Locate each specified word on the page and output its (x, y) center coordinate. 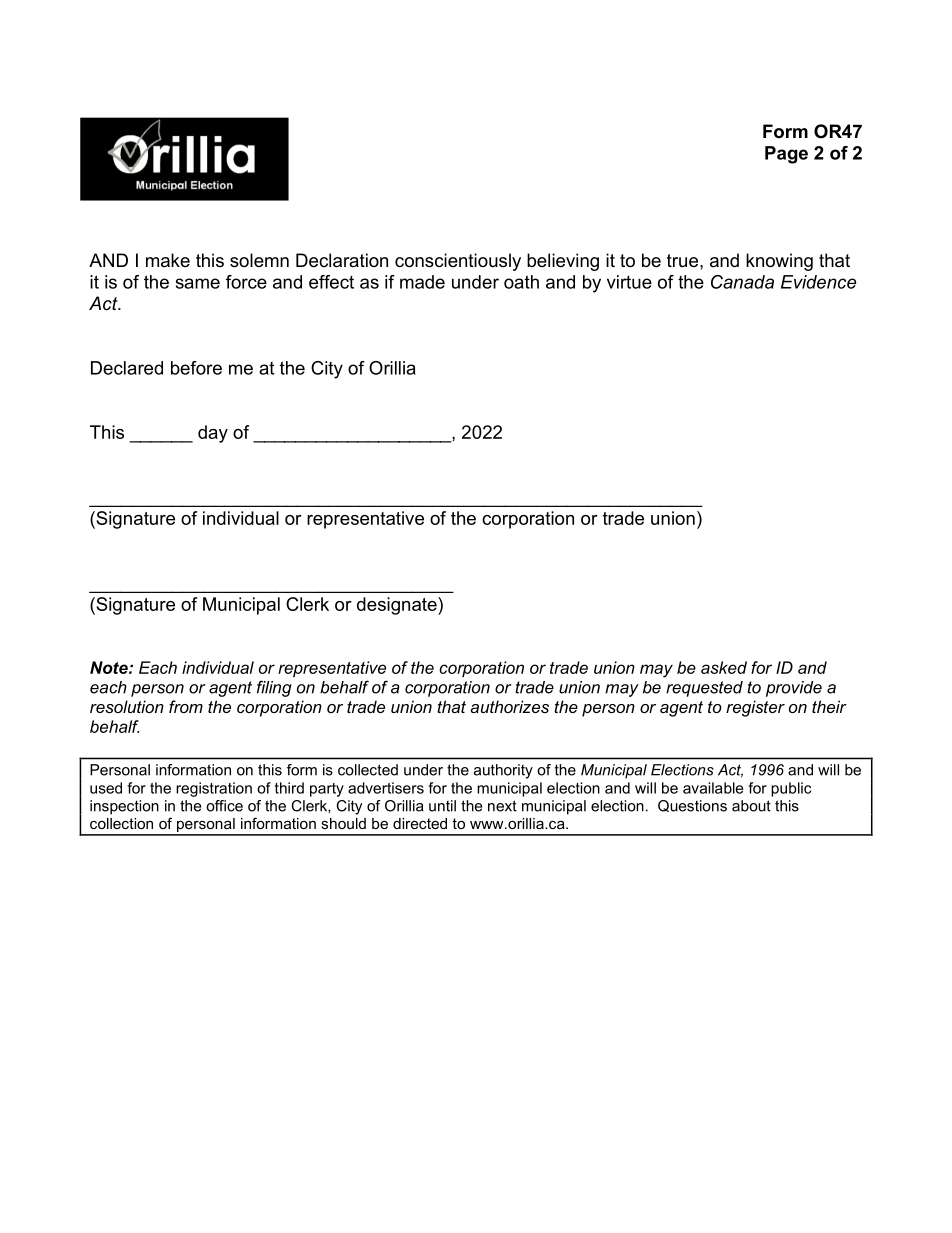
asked (724, 667)
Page (786, 155)
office (224, 806)
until (442, 806)
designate (398, 606)
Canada (742, 282)
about (751, 806)
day (213, 434)
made (422, 282)
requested (704, 689)
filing (274, 688)
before (196, 368)
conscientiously (458, 262)
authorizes (509, 706)
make (168, 260)
